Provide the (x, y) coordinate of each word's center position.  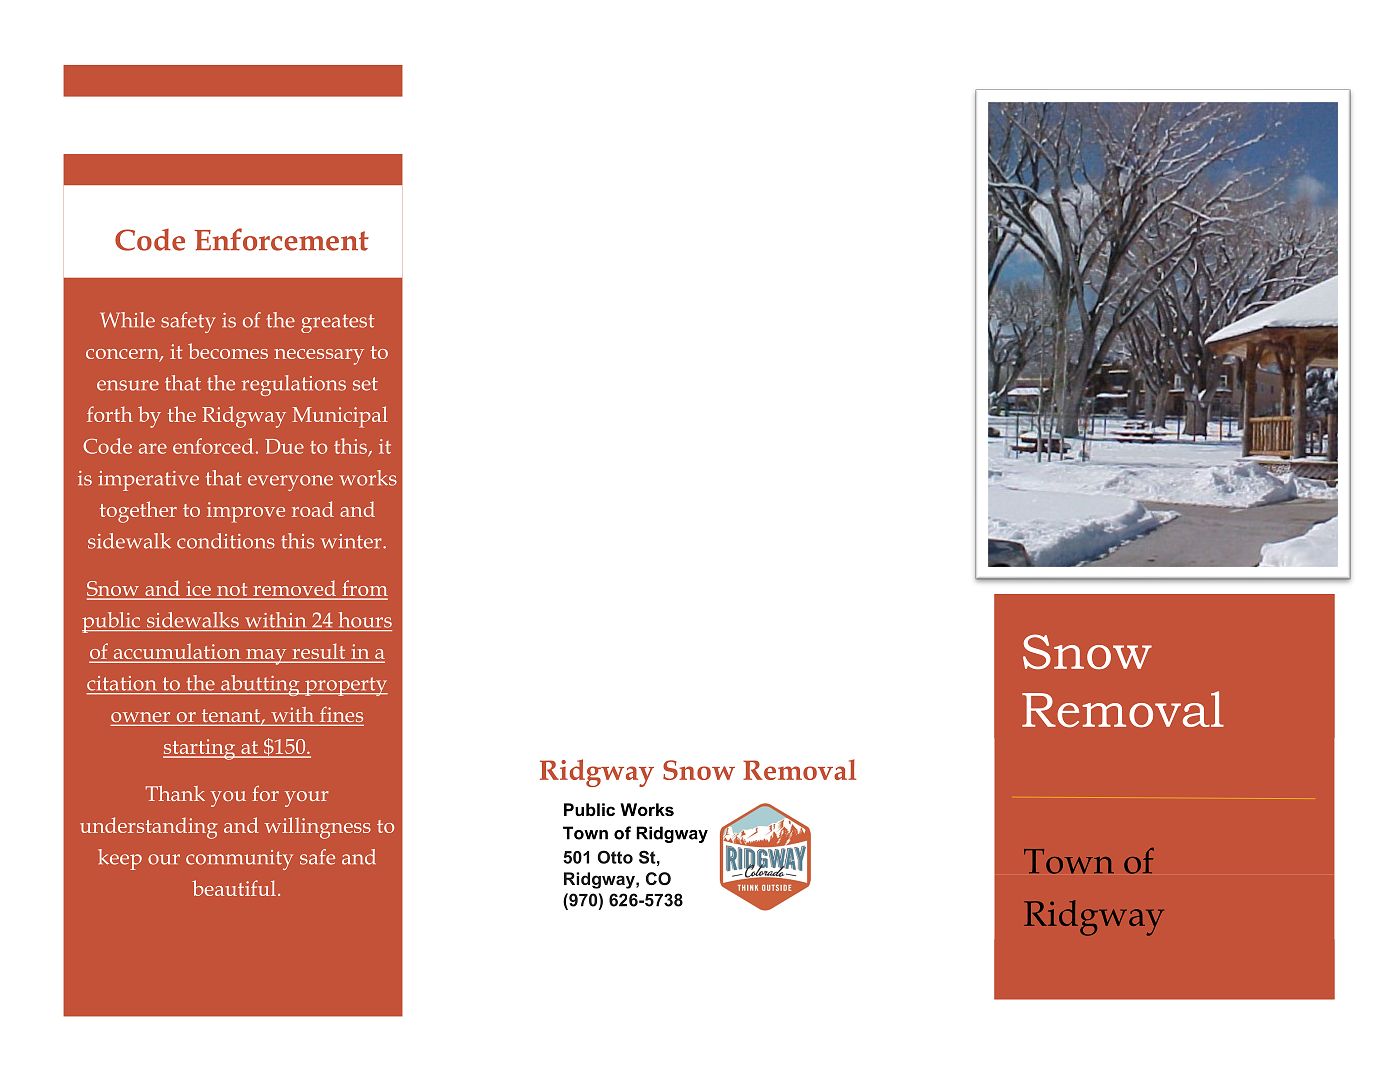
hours (365, 620)
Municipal (340, 417)
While (127, 320)
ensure (128, 385)
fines (340, 716)
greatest (338, 323)
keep (120, 859)
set (365, 384)
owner (142, 718)
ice (199, 588)
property (345, 686)
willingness (318, 828)
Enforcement (281, 239)
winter (352, 541)
